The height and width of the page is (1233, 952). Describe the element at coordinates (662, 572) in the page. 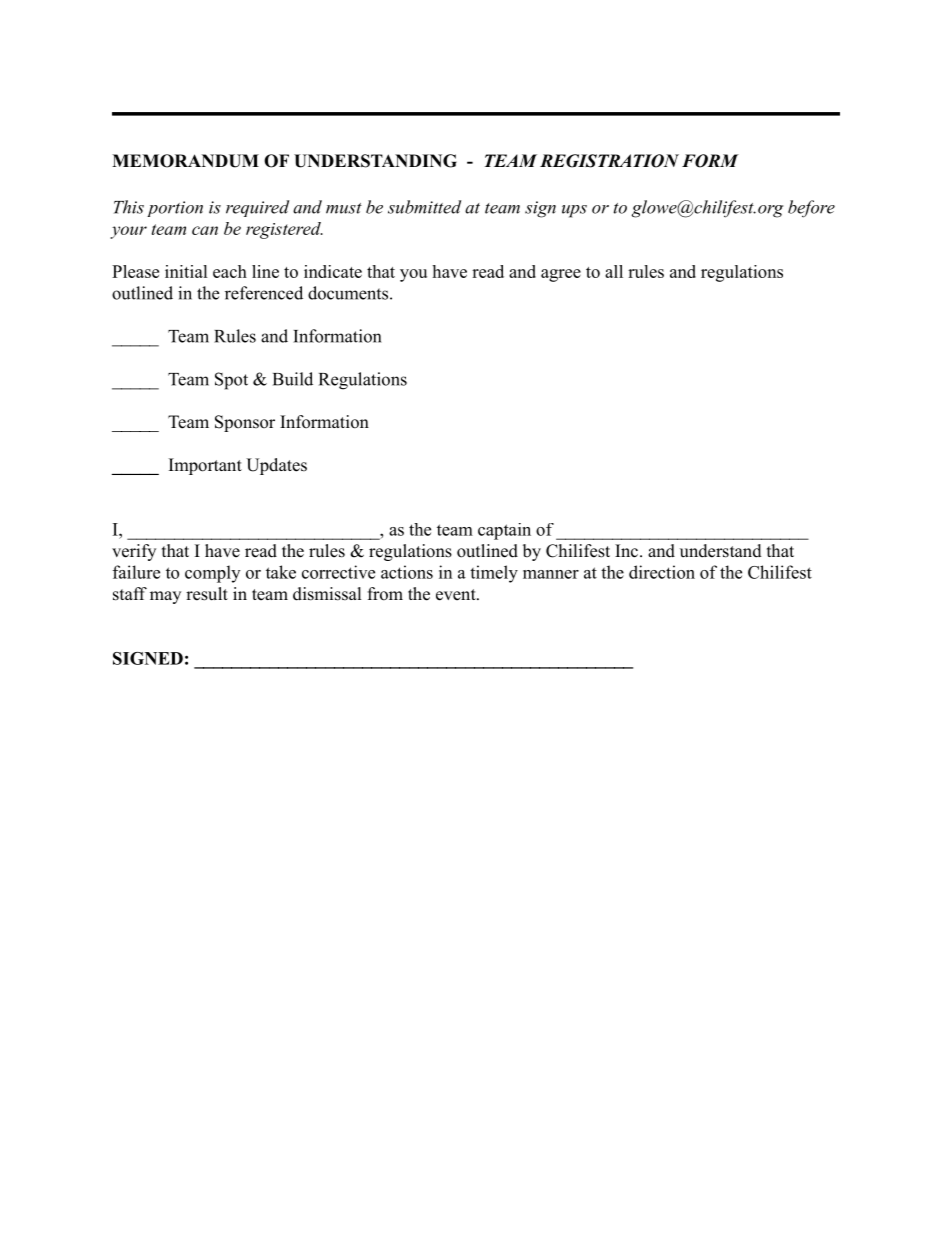

I see `direction` at that location.
